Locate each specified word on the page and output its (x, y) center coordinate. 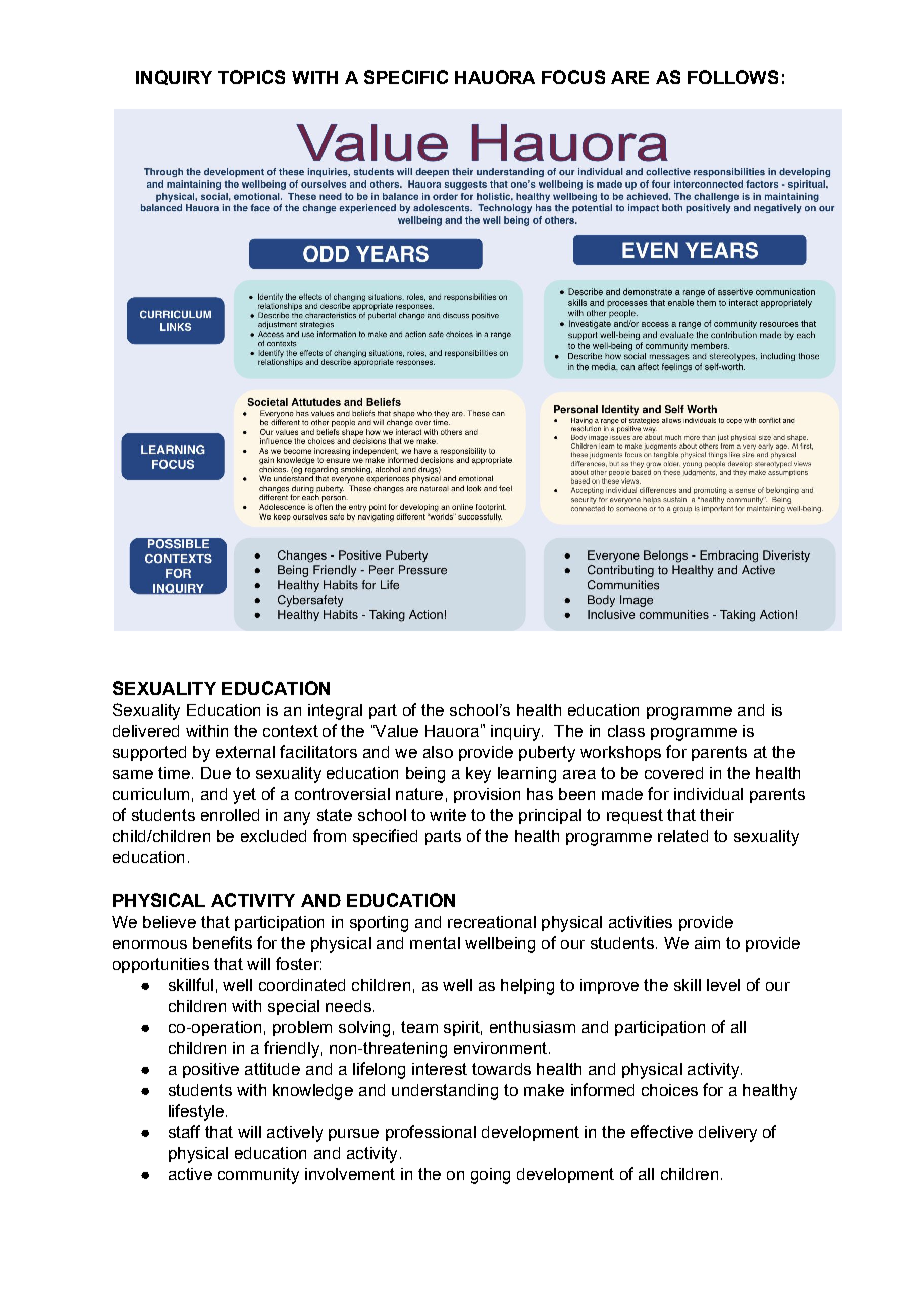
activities (640, 922)
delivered (146, 731)
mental (435, 943)
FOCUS (573, 77)
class (626, 731)
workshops (620, 753)
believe (169, 922)
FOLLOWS (733, 77)
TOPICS (251, 77)
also (438, 752)
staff (184, 1131)
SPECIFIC (406, 77)
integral (335, 712)
